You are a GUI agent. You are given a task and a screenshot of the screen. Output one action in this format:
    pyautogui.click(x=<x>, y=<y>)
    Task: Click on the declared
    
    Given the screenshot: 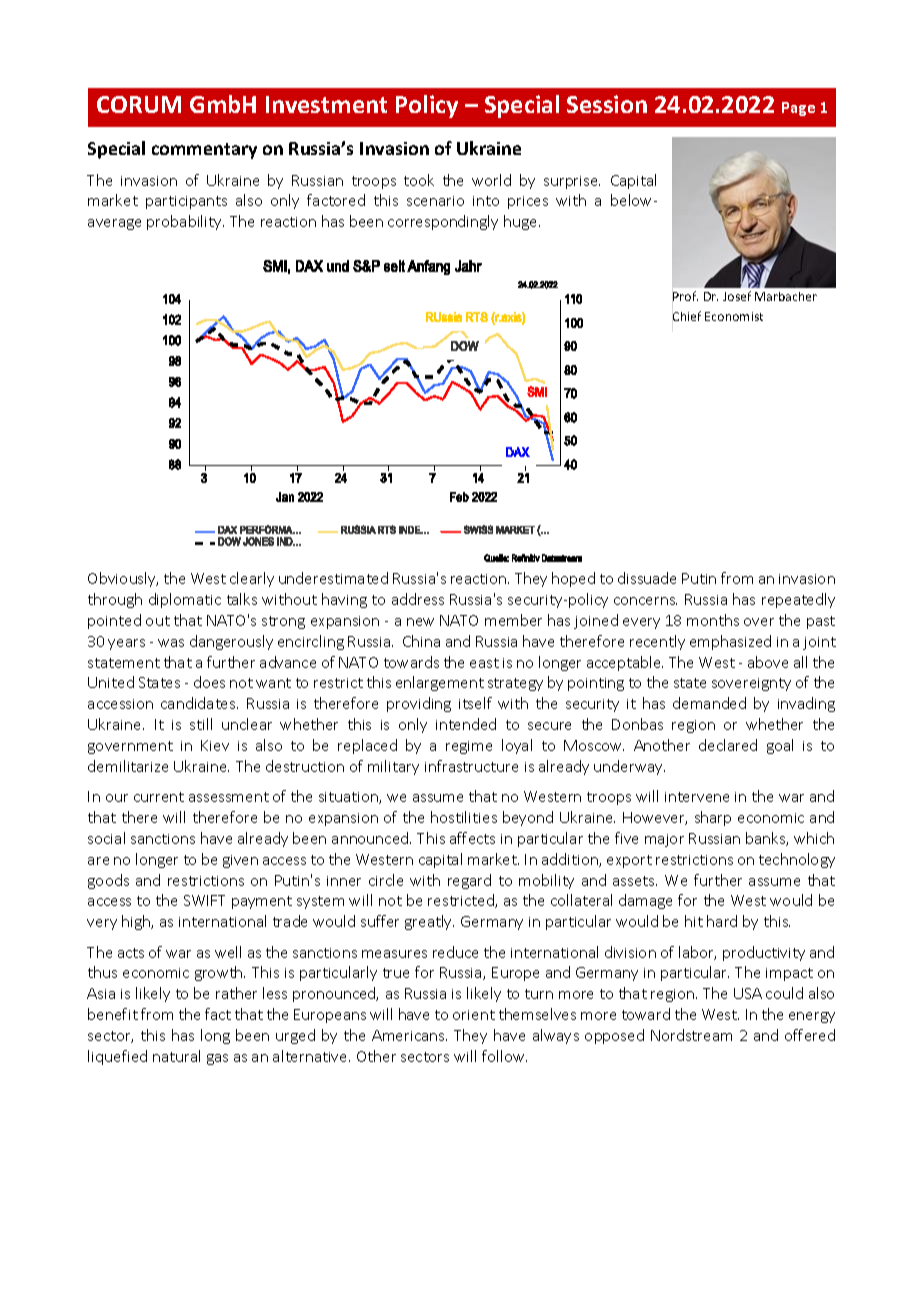 What is the action you would take?
    pyautogui.click(x=728, y=745)
